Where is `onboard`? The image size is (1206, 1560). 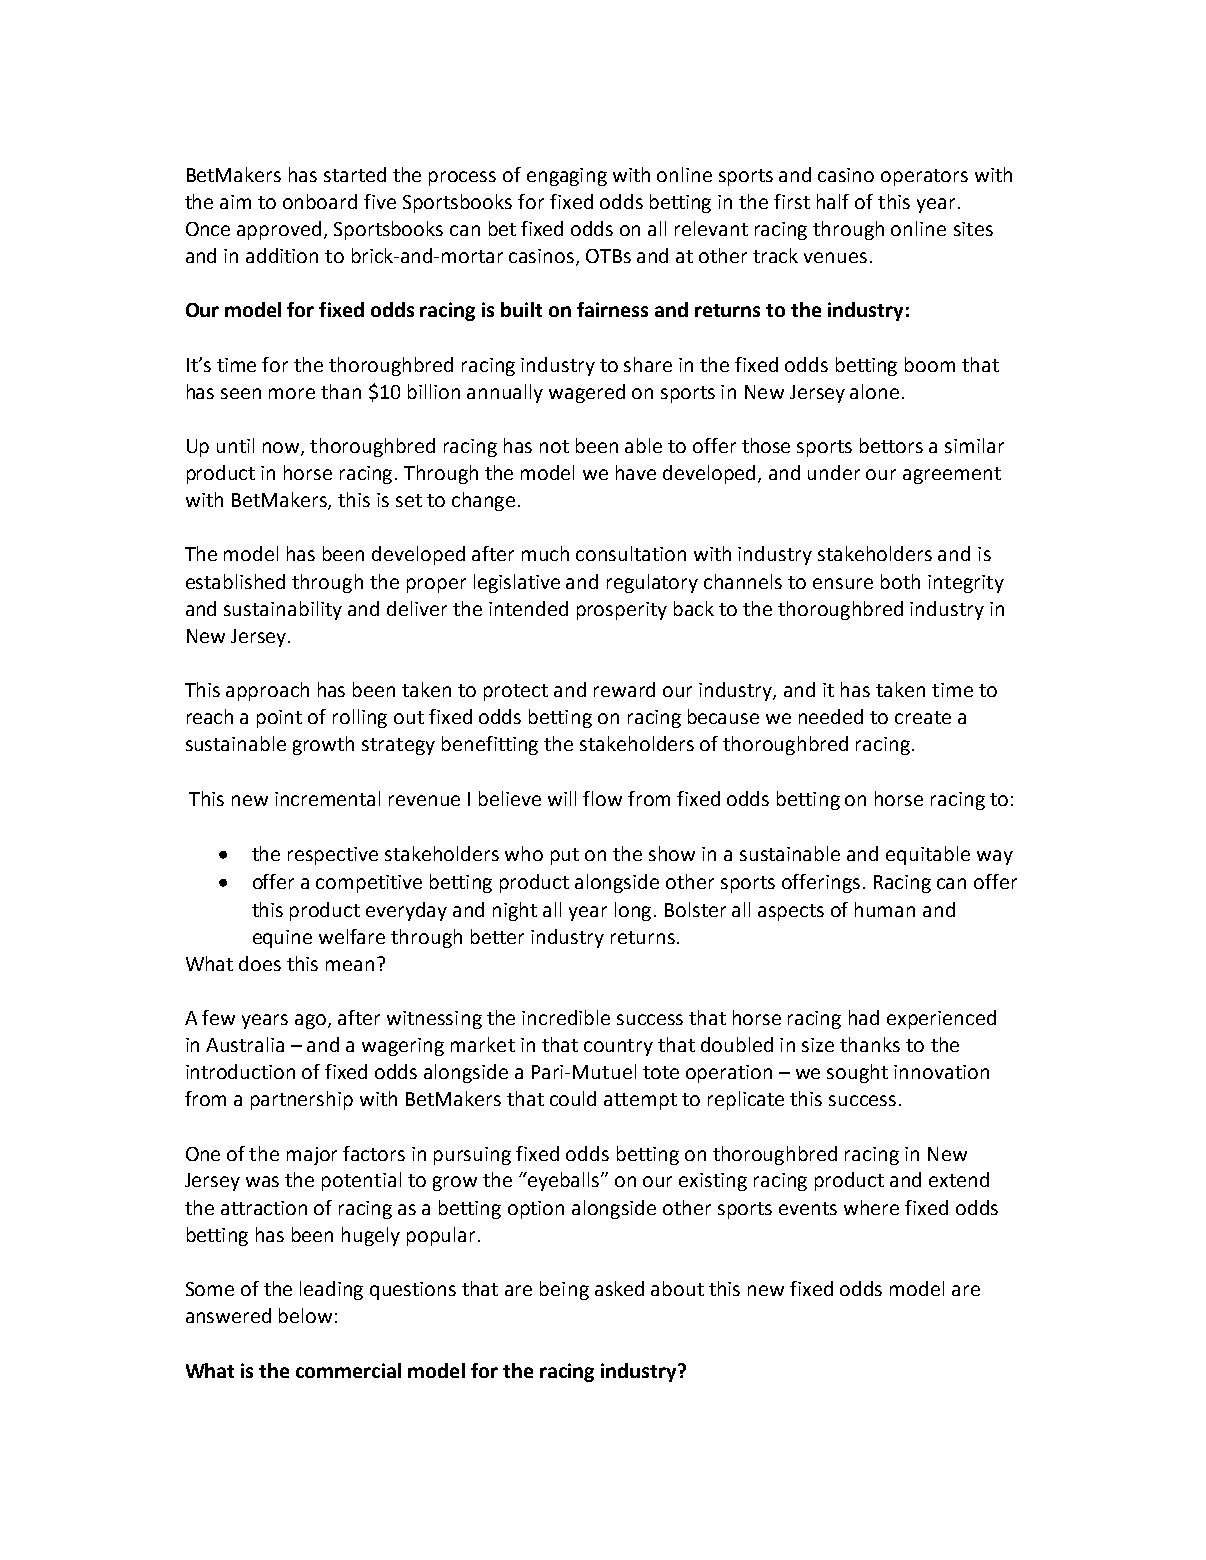 onboard is located at coordinates (320, 201).
